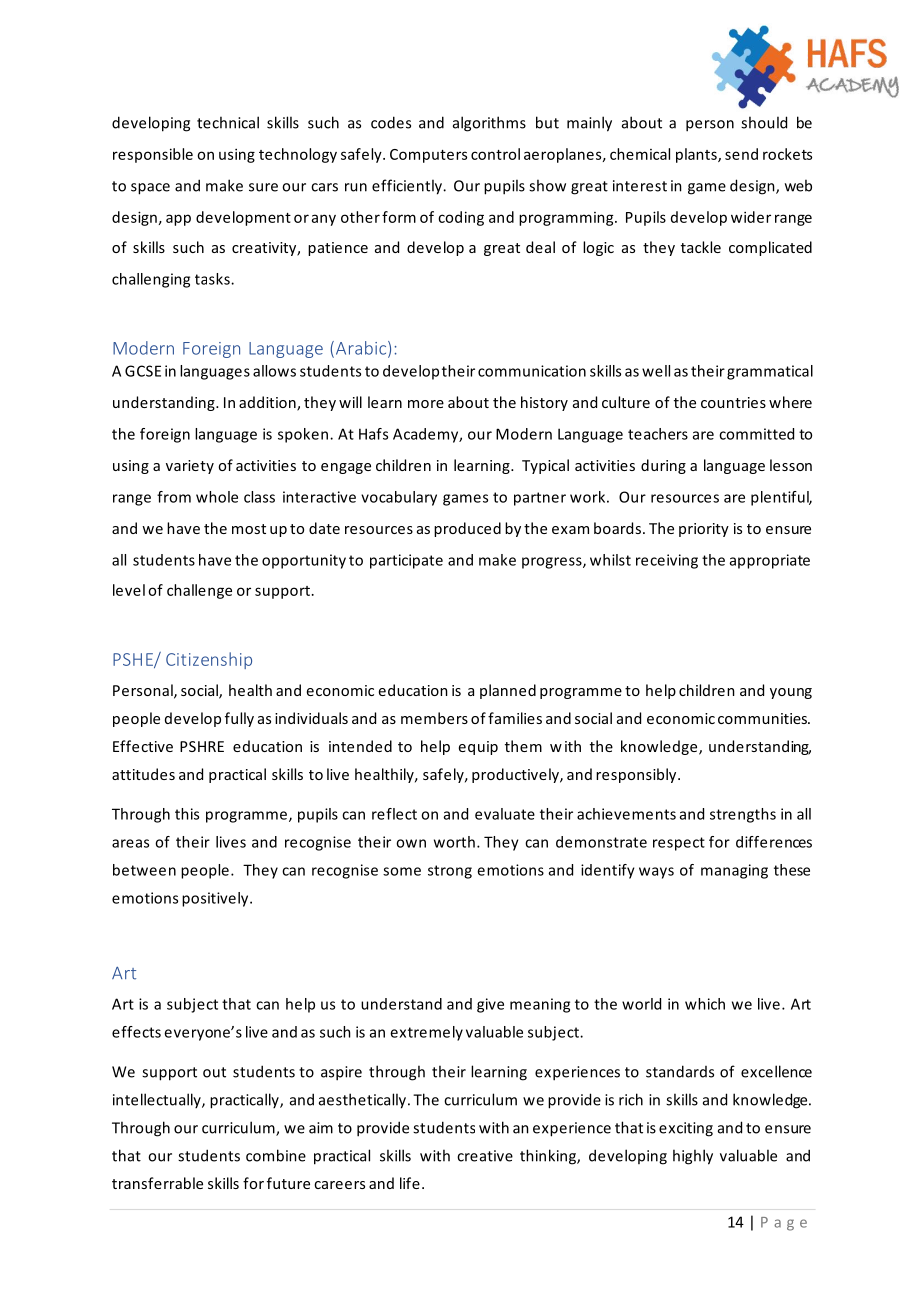 The height and width of the page is (1308, 924). What do you see at coordinates (428, 156) in the page?
I see `Computers` at bounding box center [428, 156].
